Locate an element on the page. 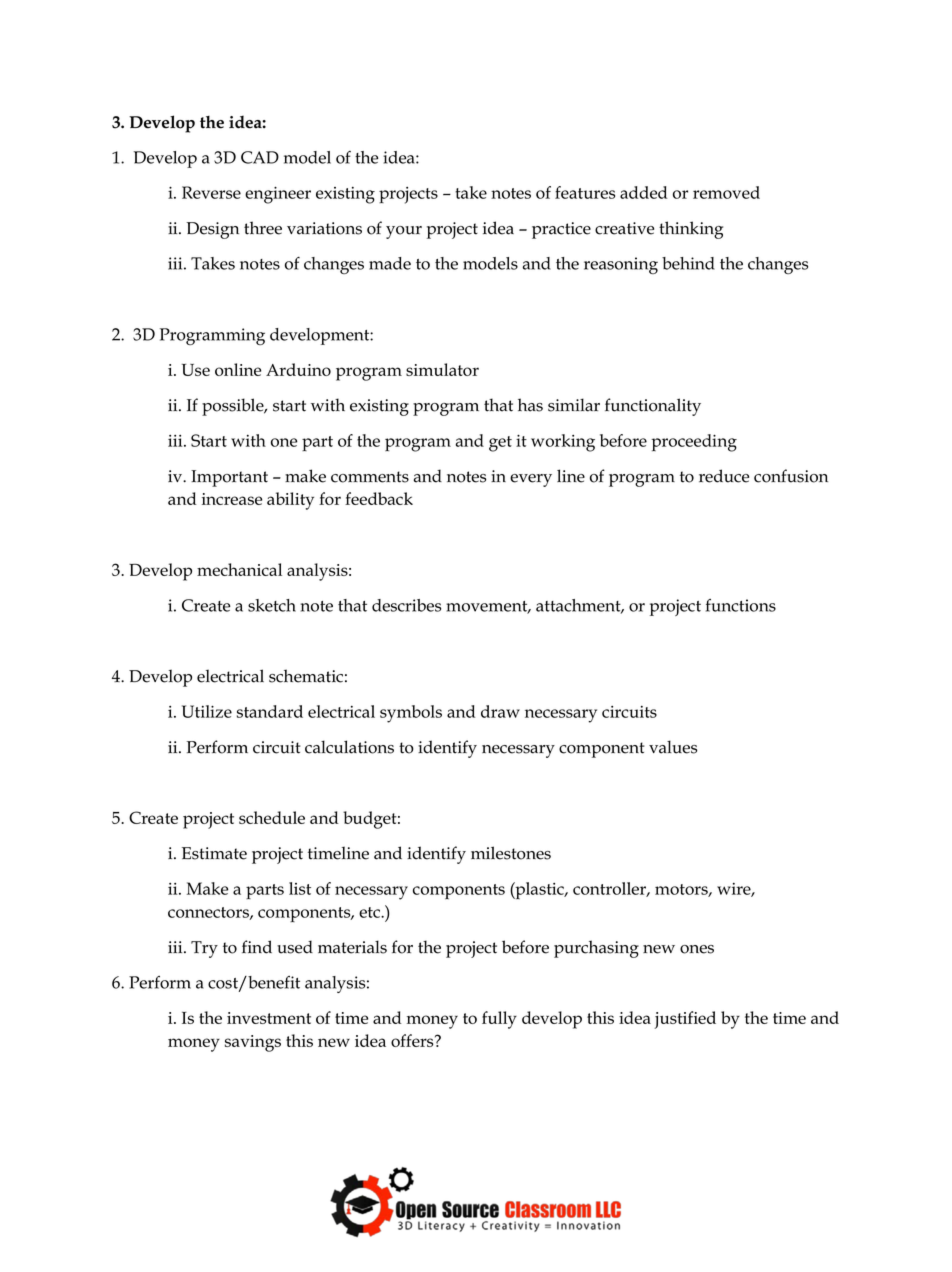 The width and height of the image is (952, 1272). describes is located at coordinates (406, 605).
